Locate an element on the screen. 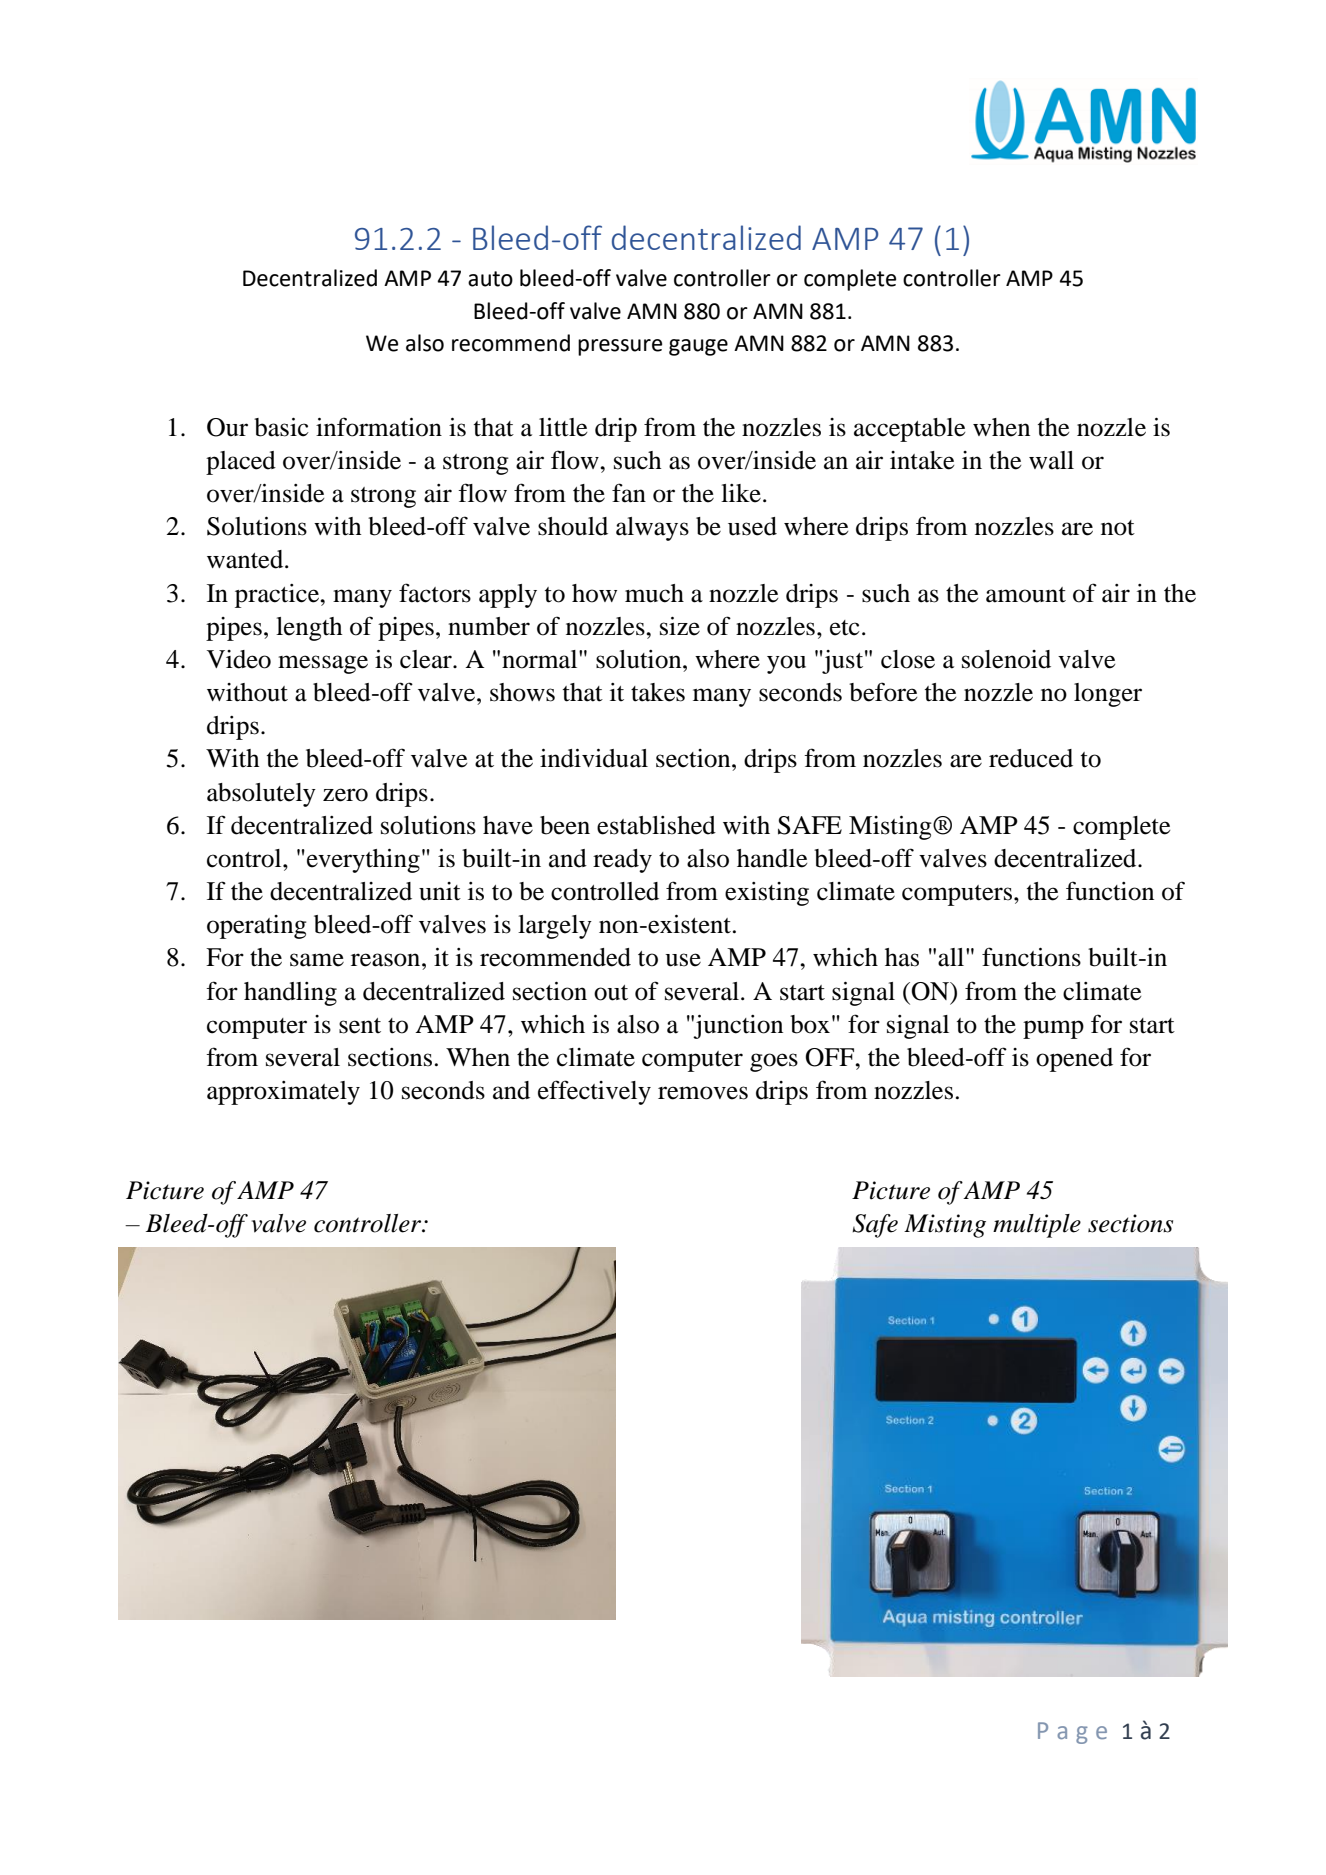 This screenshot has height=1875, width=1326. auto is located at coordinates (490, 279).
